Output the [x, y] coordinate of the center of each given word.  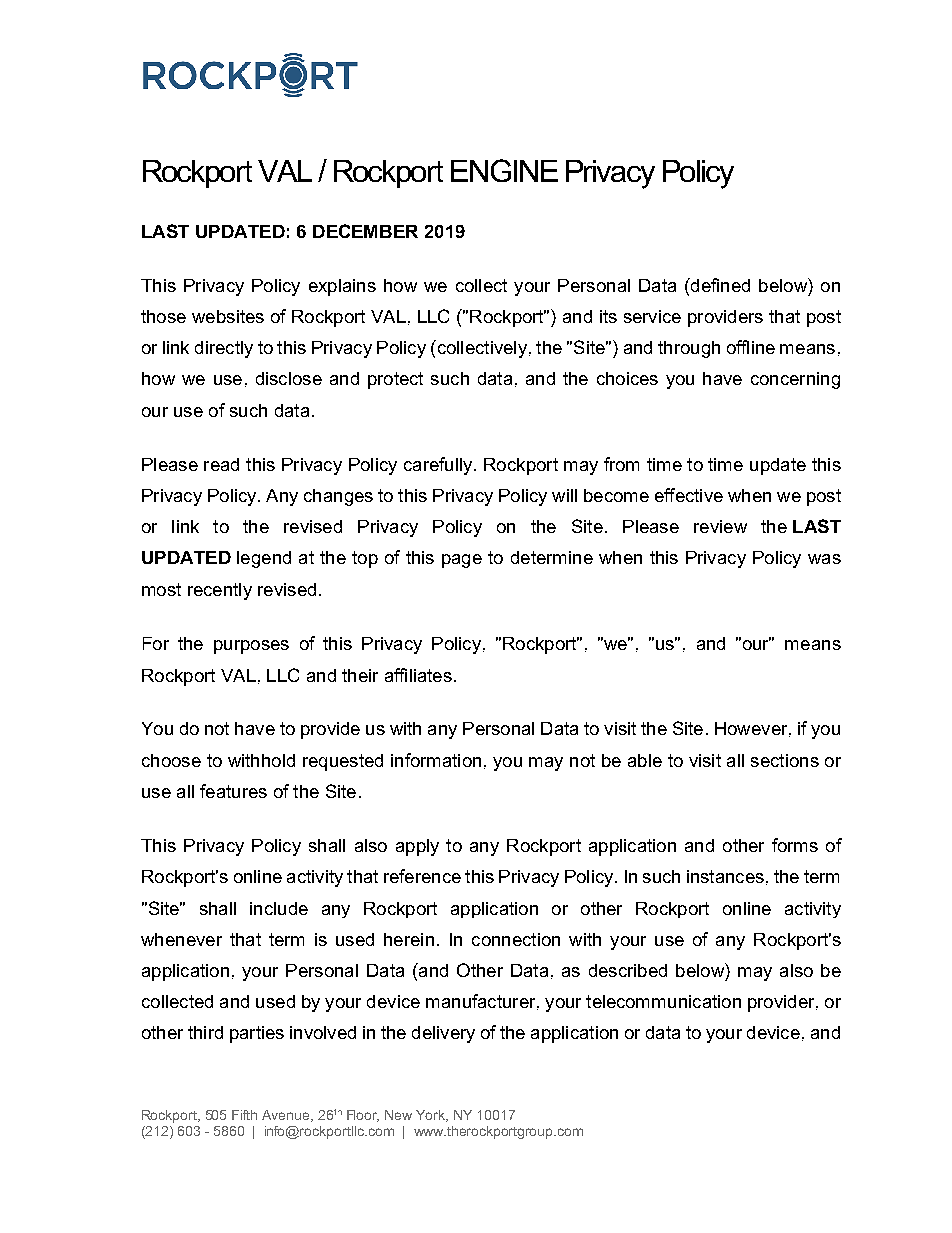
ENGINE [504, 170]
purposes [251, 647]
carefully [439, 466]
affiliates [418, 675]
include [279, 908]
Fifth [244, 1115]
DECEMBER [365, 231]
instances [725, 876]
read [221, 464]
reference [422, 876]
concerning [795, 380]
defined [719, 285]
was [824, 559]
